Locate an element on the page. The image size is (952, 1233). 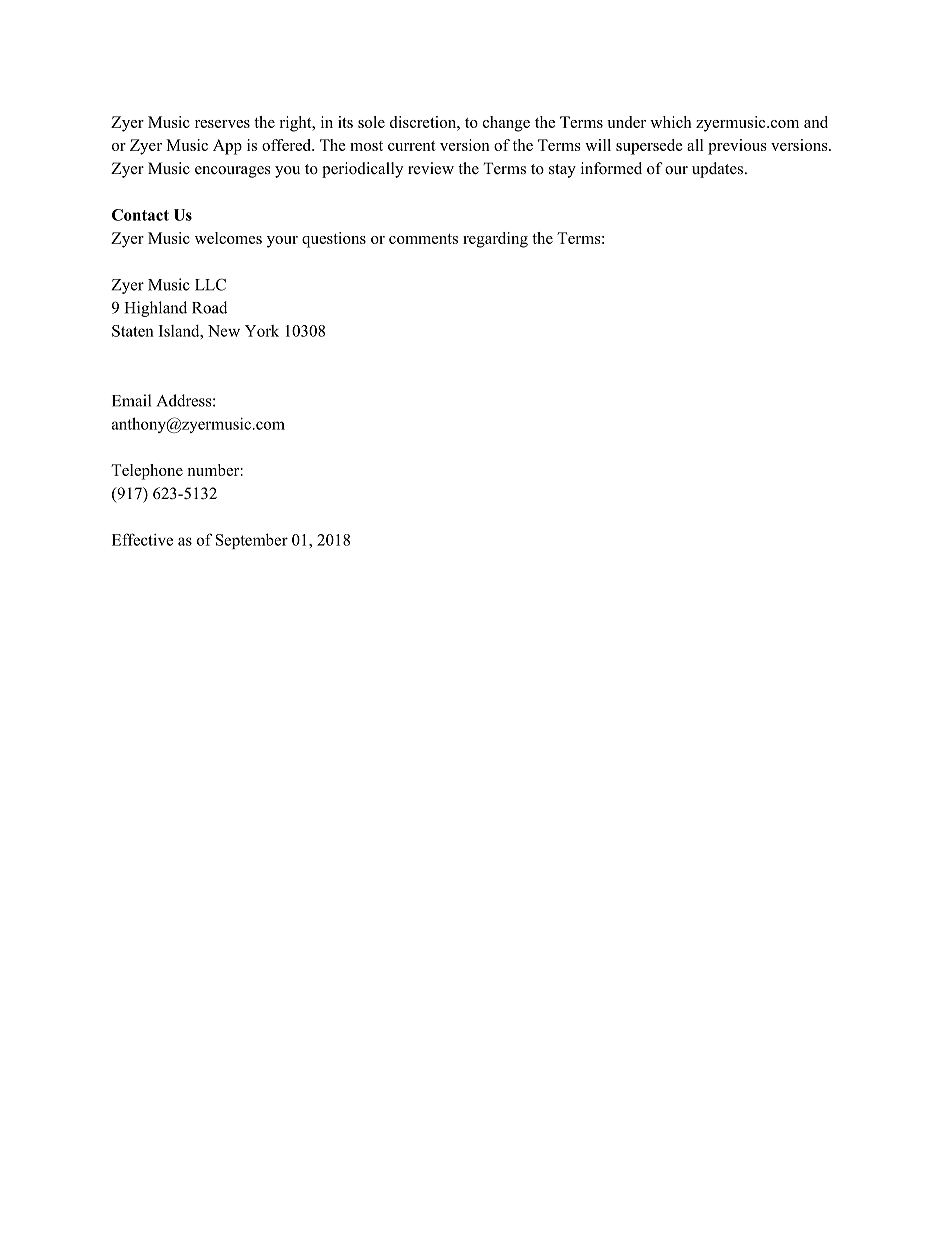
which is located at coordinates (671, 122).
